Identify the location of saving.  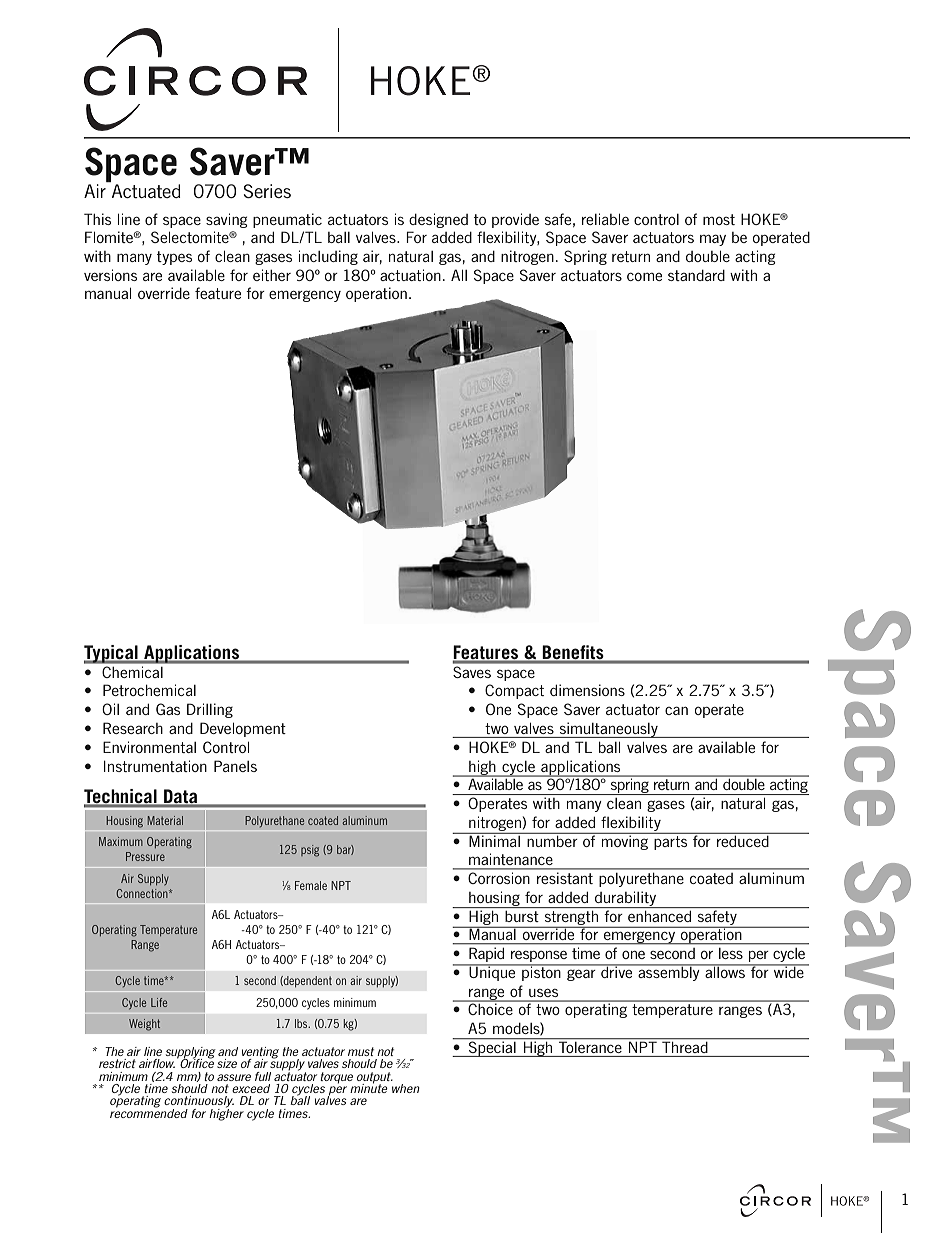
(227, 220).
